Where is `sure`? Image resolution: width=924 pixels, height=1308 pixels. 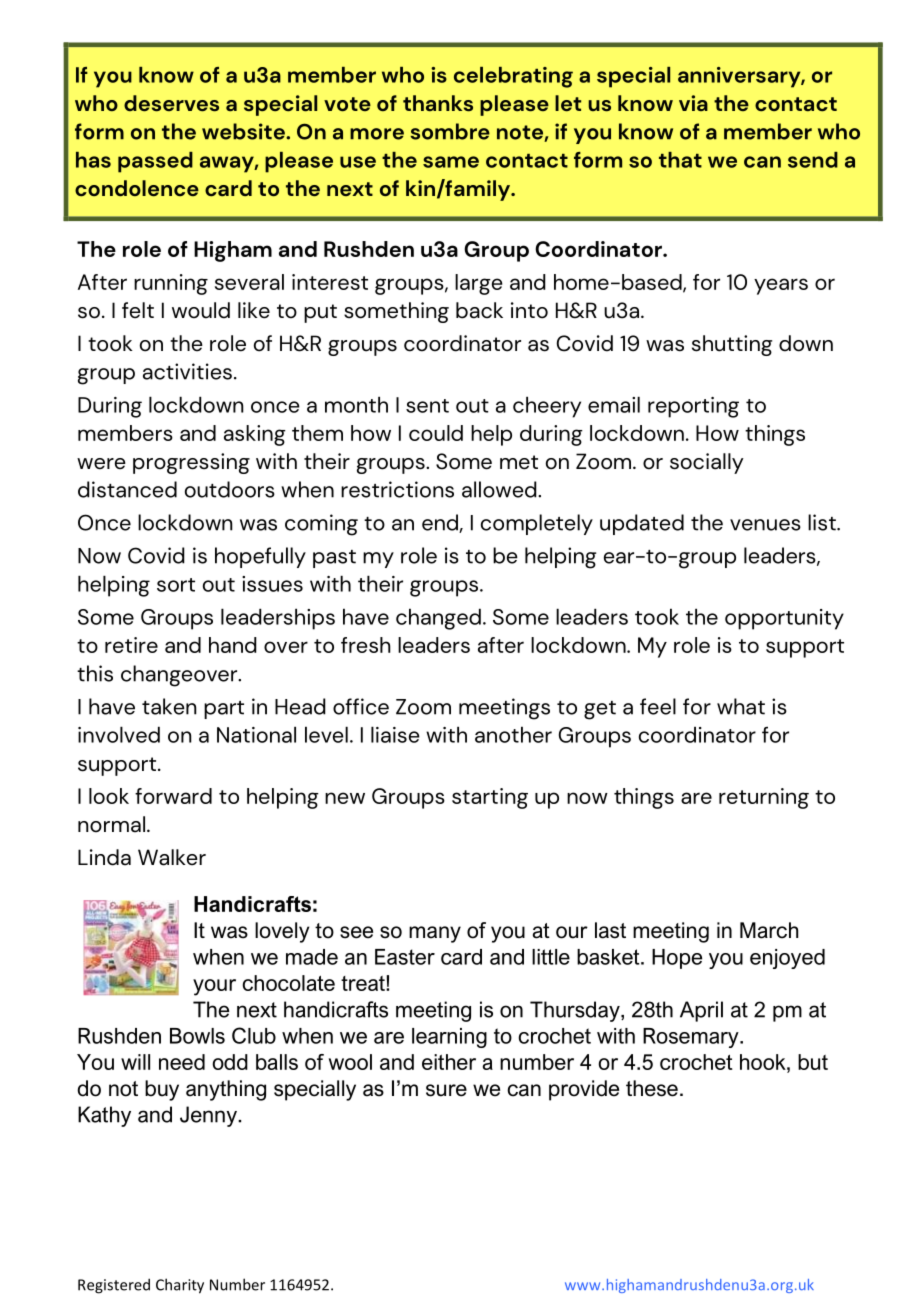 sure is located at coordinates (446, 1090).
